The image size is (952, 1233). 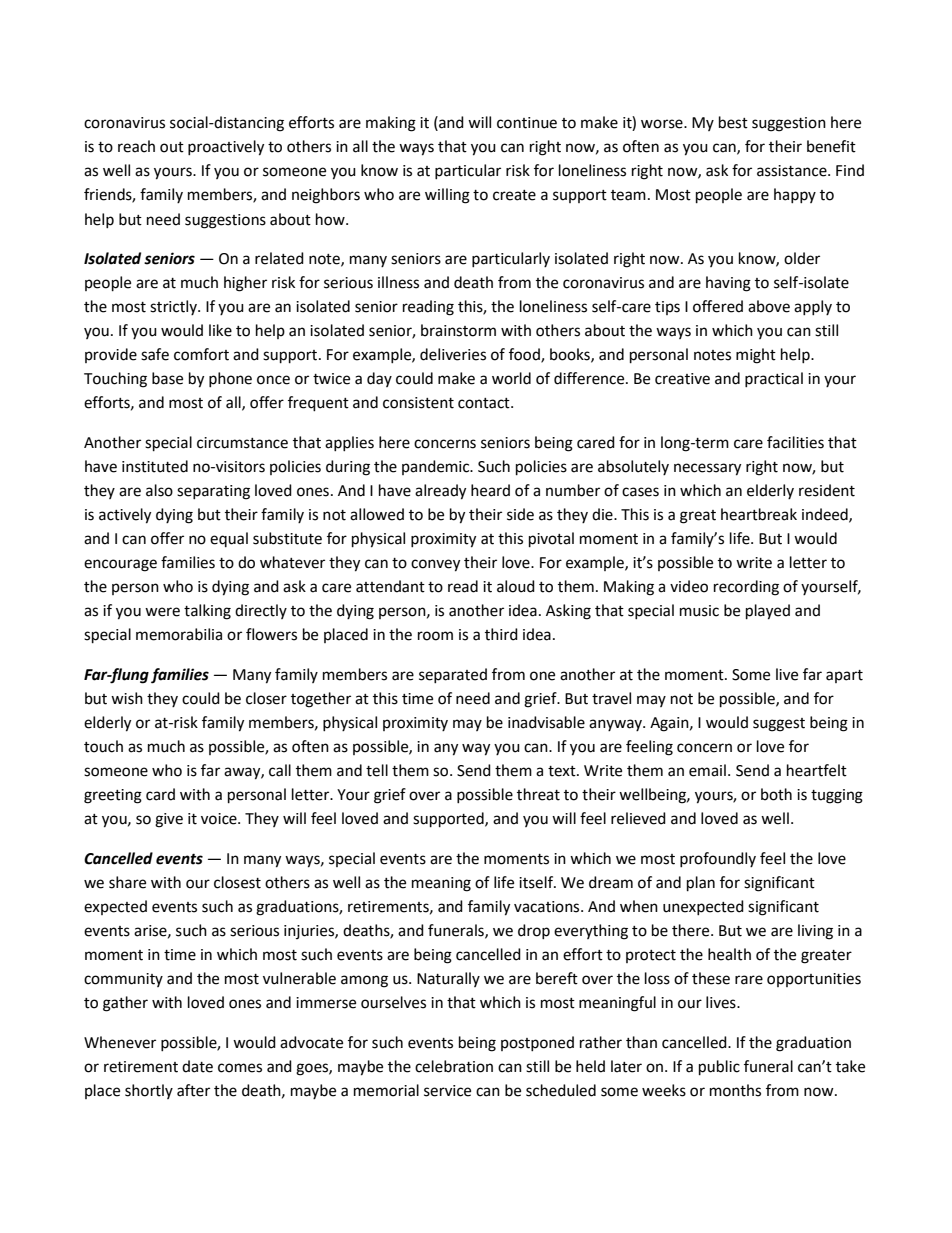 What do you see at coordinates (793, 171) in the screenshot?
I see `assistance` at bounding box center [793, 171].
